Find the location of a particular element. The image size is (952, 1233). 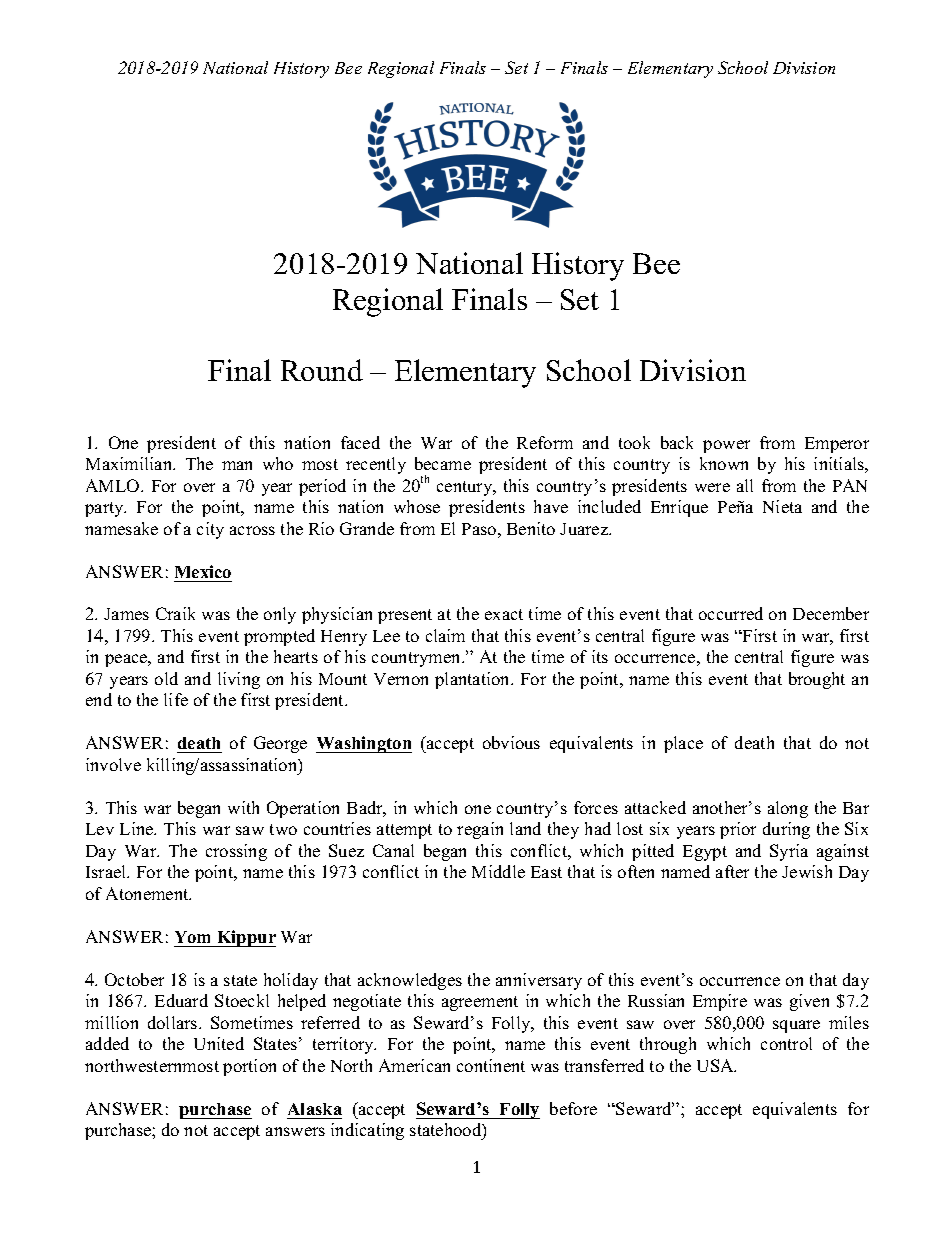

place is located at coordinates (683, 744).
